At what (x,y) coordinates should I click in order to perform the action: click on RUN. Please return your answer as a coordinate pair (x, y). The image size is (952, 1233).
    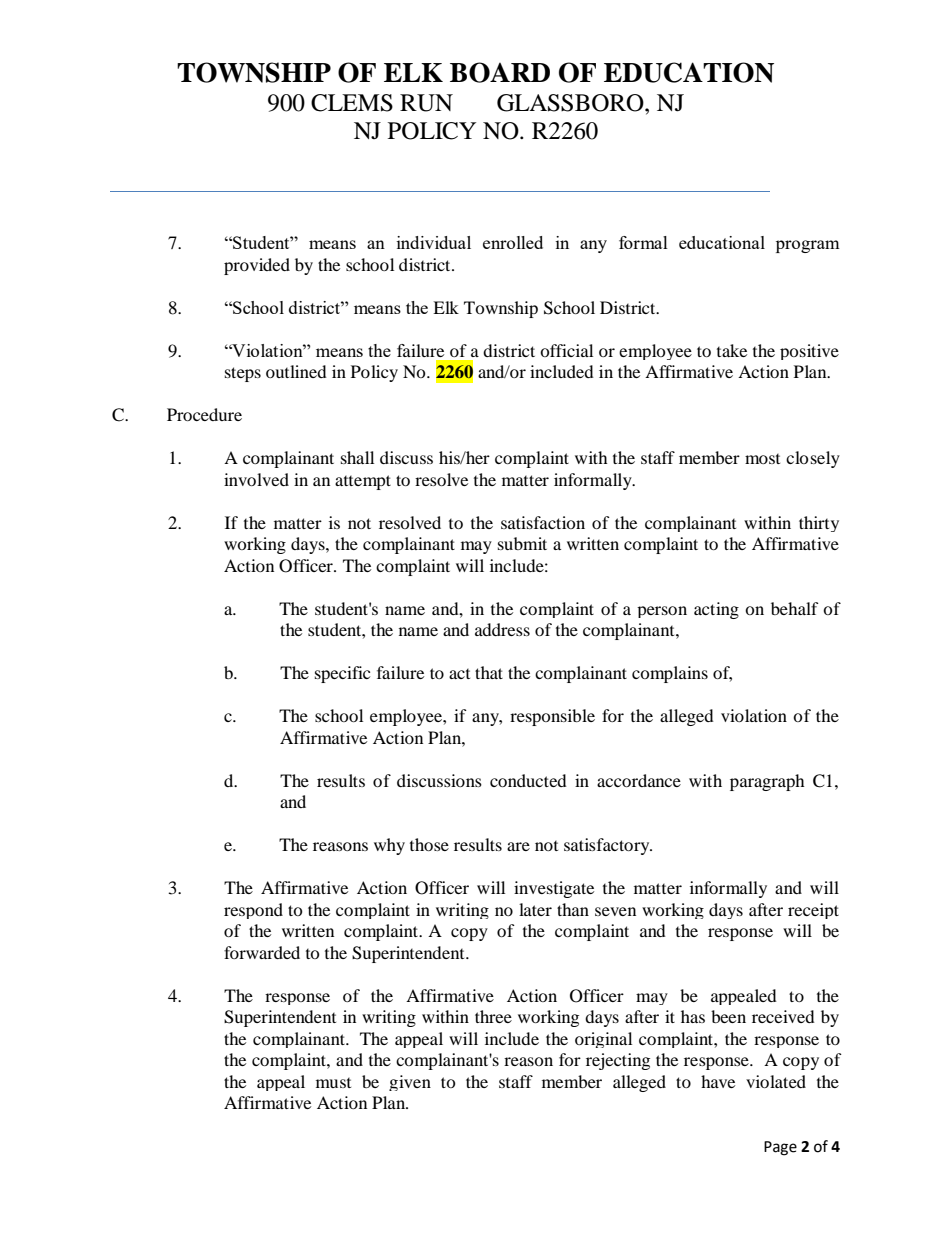
    Looking at the image, I should click on (426, 103).
